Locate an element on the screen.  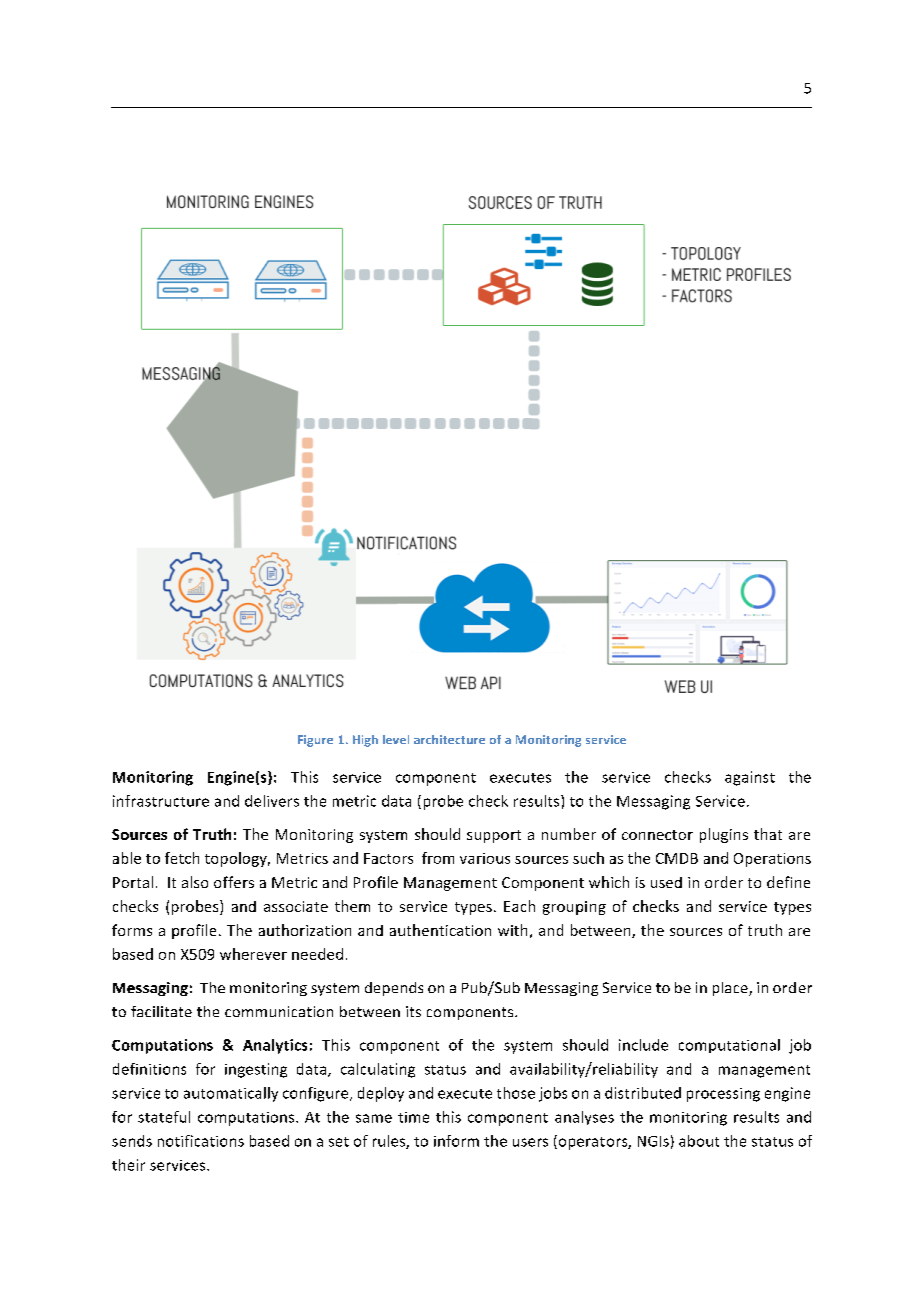
wherever is located at coordinates (253, 954).
